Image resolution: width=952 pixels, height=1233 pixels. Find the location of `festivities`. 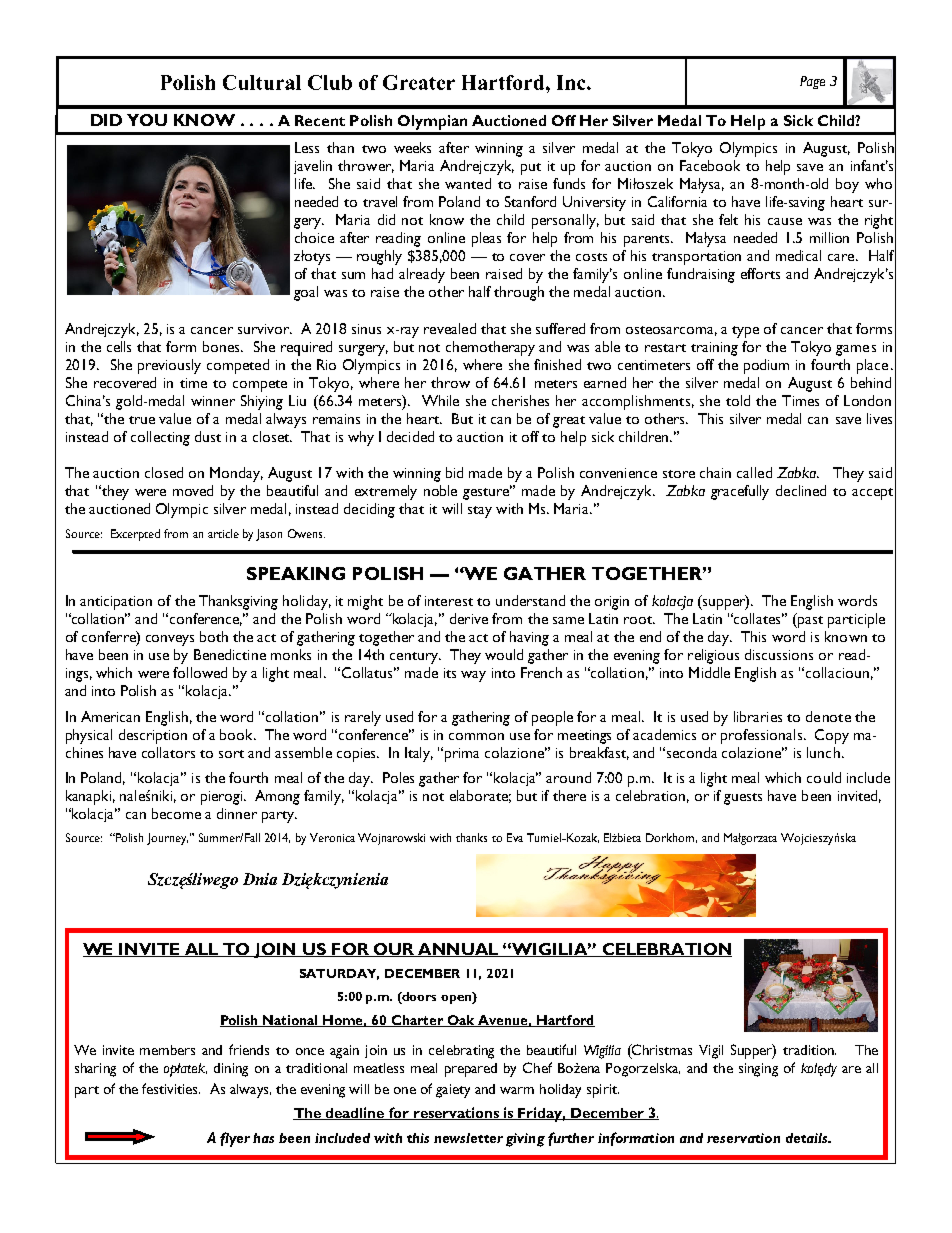

festivities is located at coordinates (171, 1088).
